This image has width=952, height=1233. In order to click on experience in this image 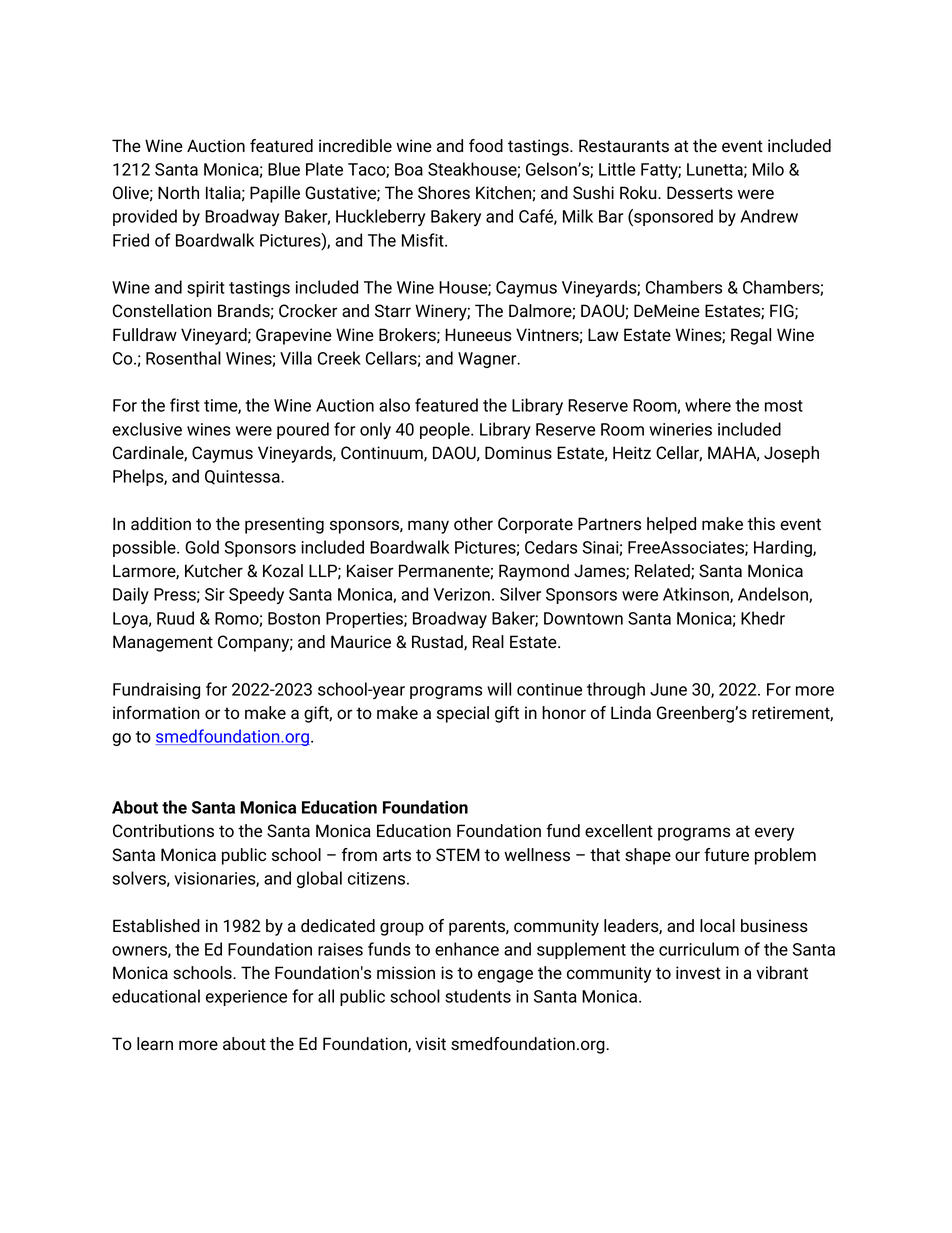, I will do `click(246, 998)`.
